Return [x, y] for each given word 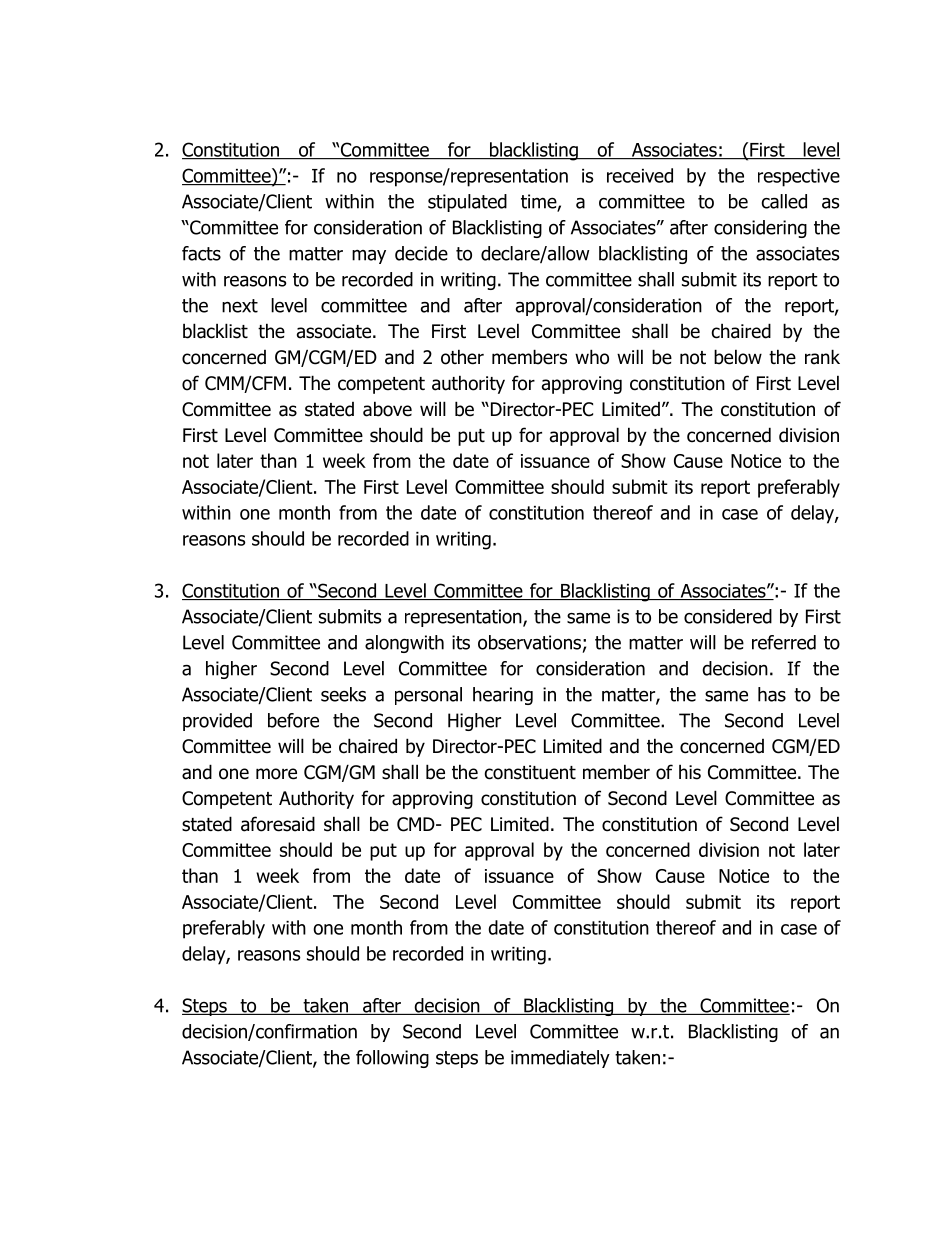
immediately [560, 1059]
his [690, 772]
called [784, 201]
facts [201, 253]
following [392, 1059]
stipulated [467, 203]
